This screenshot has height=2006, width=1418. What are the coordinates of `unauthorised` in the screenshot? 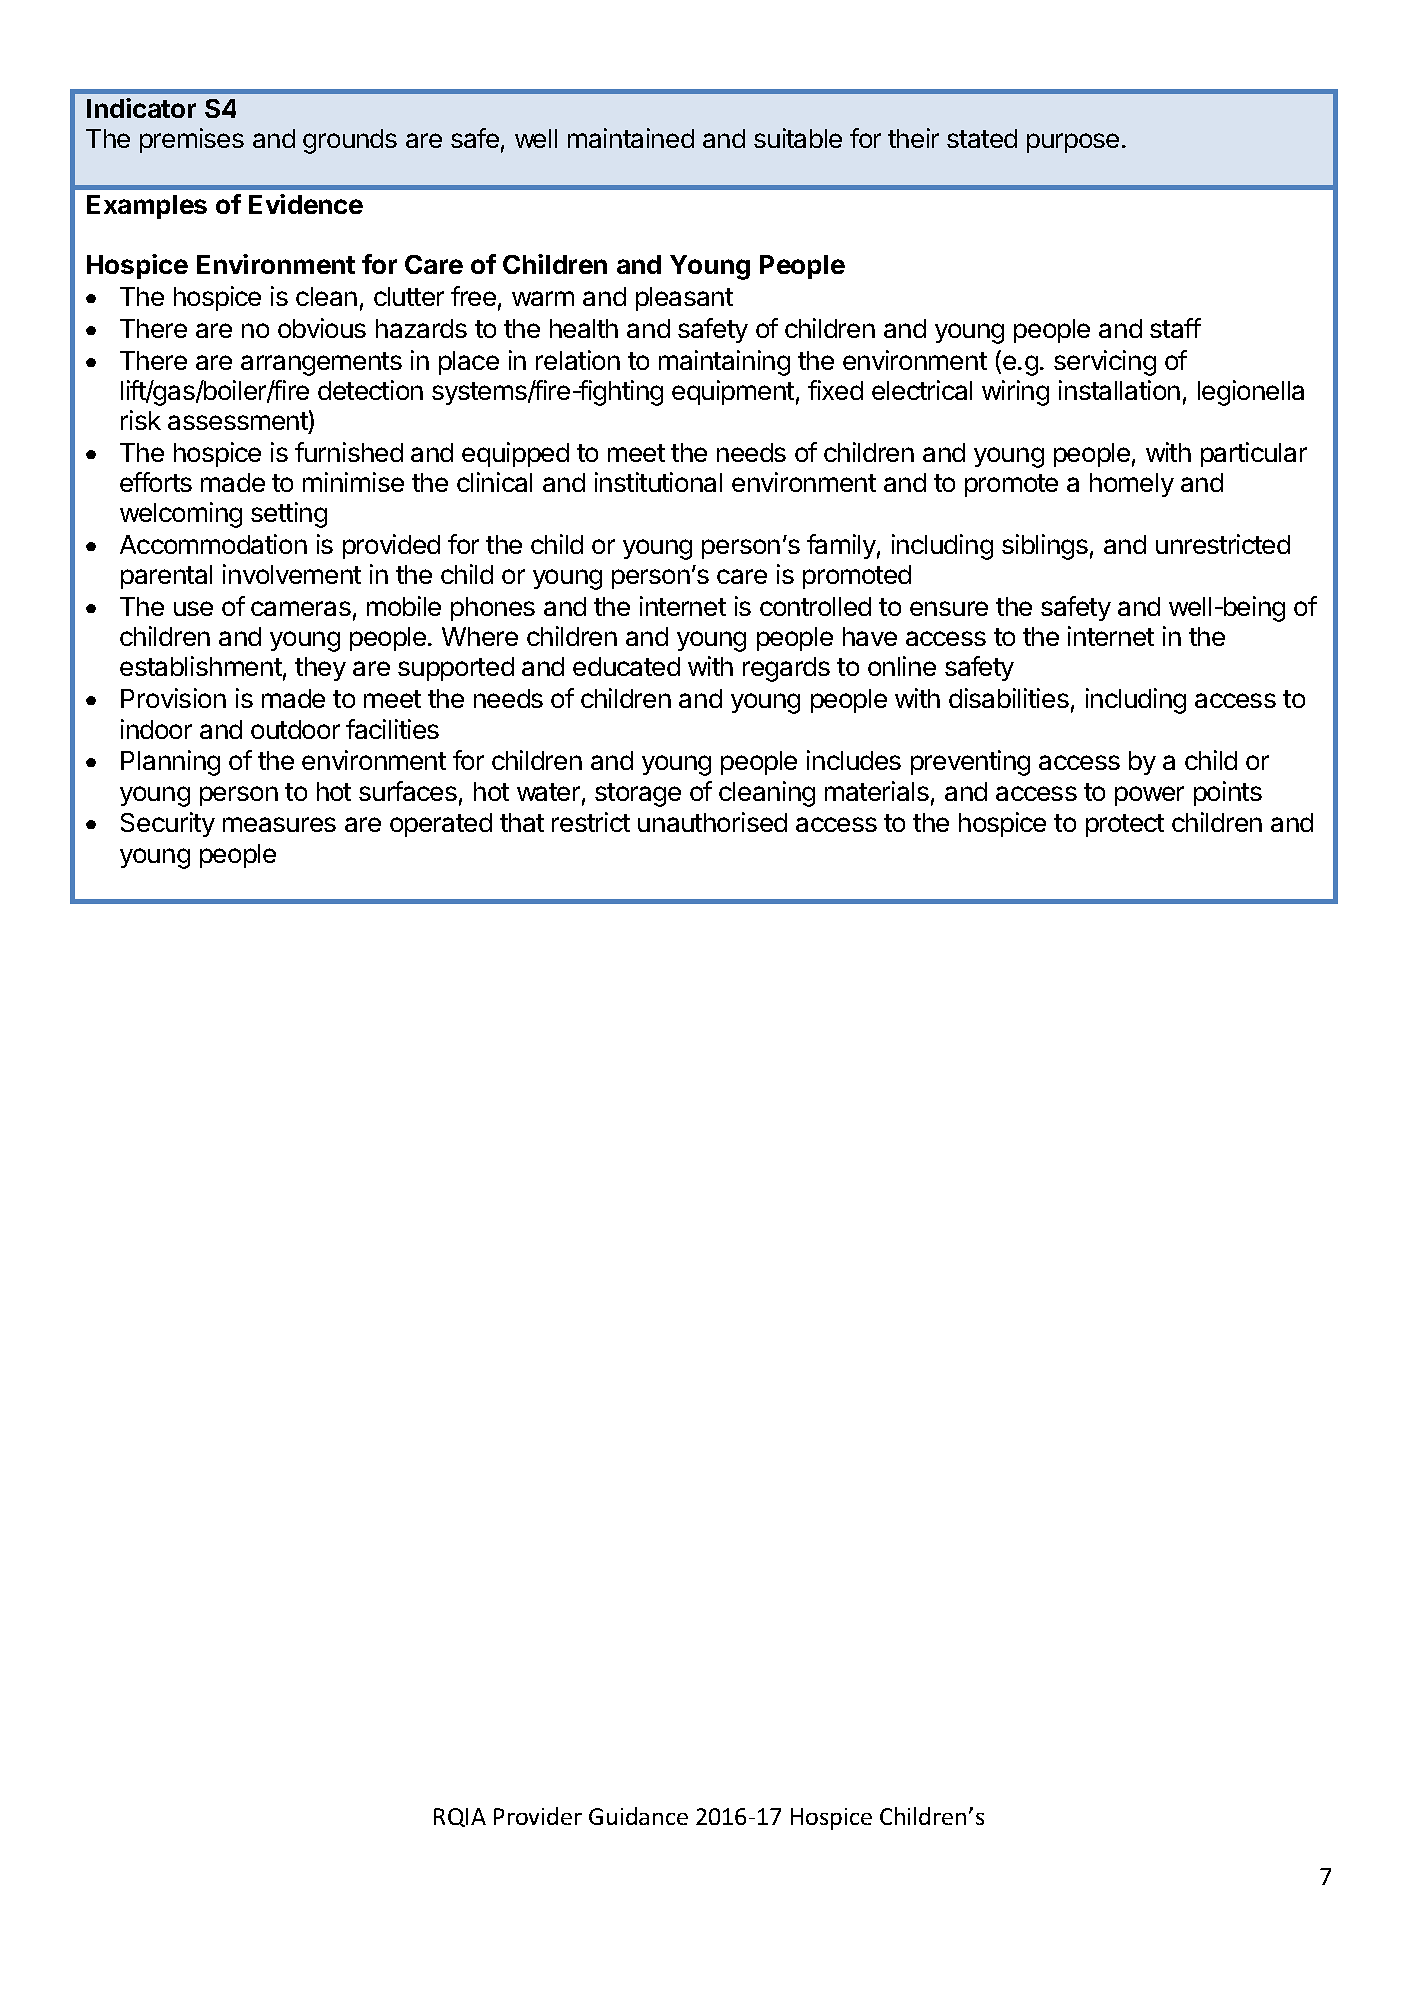 It's located at (712, 822).
